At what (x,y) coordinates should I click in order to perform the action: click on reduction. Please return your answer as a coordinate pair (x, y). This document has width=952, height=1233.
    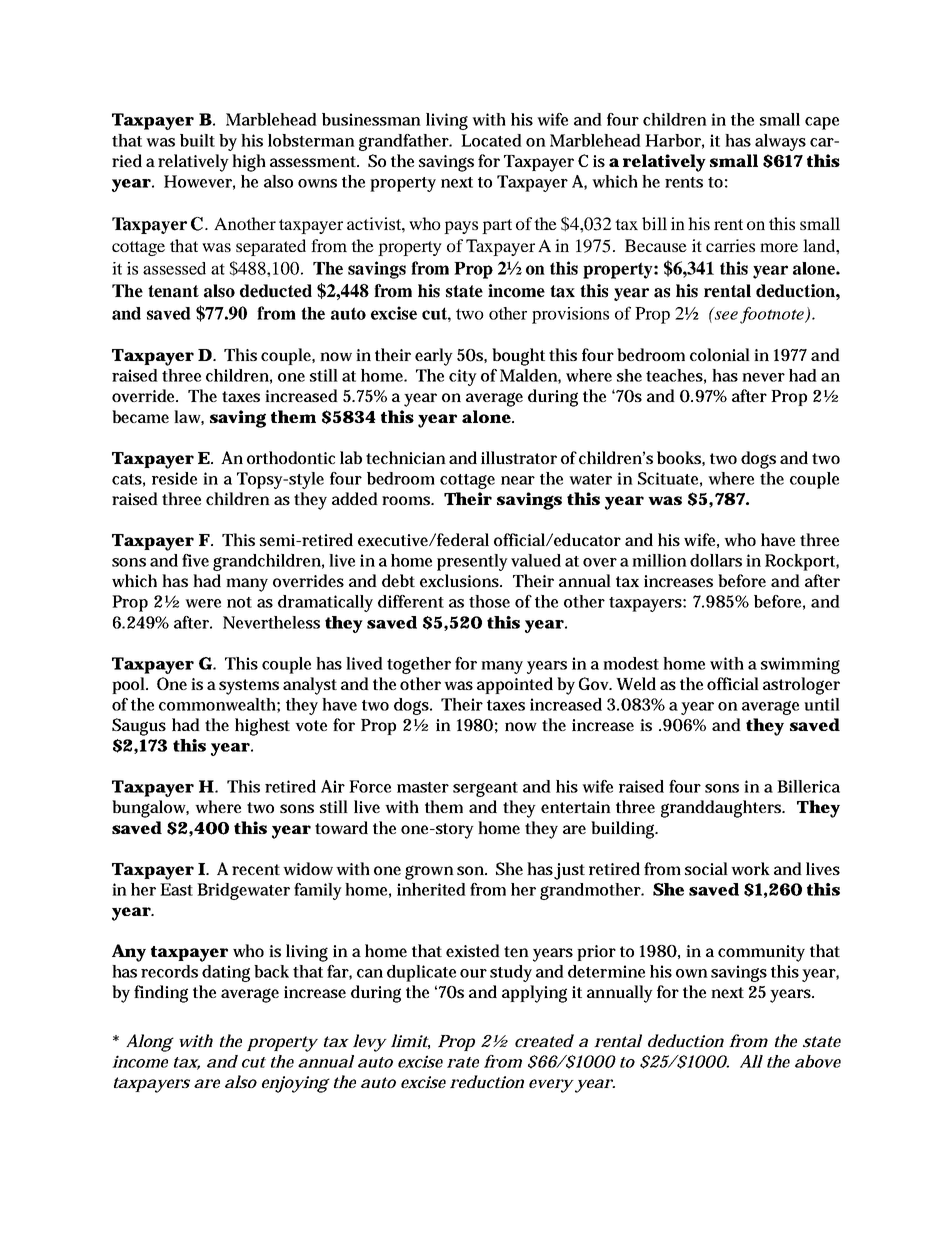
    Looking at the image, I should click on (487, 1081).
